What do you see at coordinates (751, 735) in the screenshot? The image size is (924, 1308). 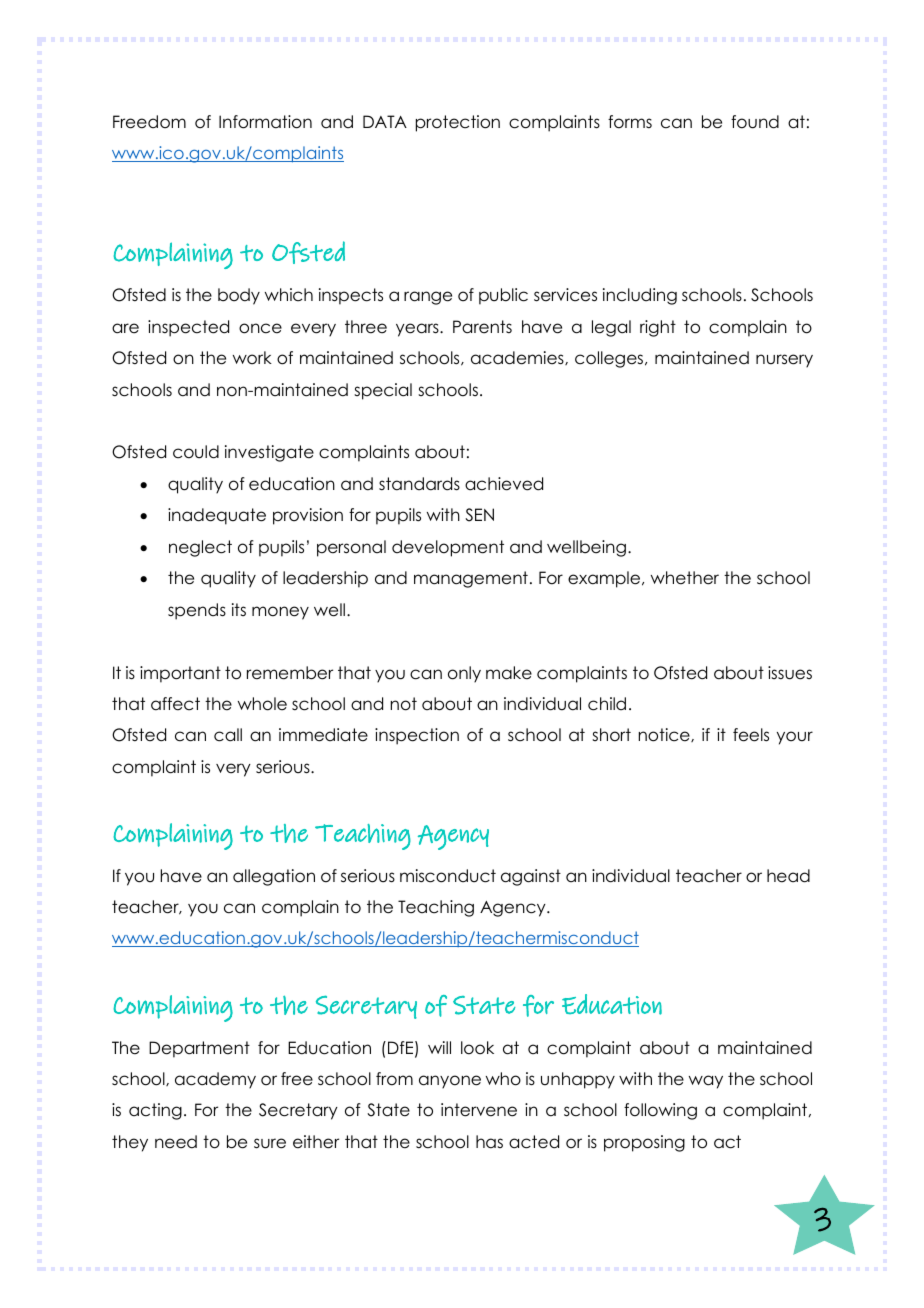 I see `feels` at bounding box center [751, 735].
